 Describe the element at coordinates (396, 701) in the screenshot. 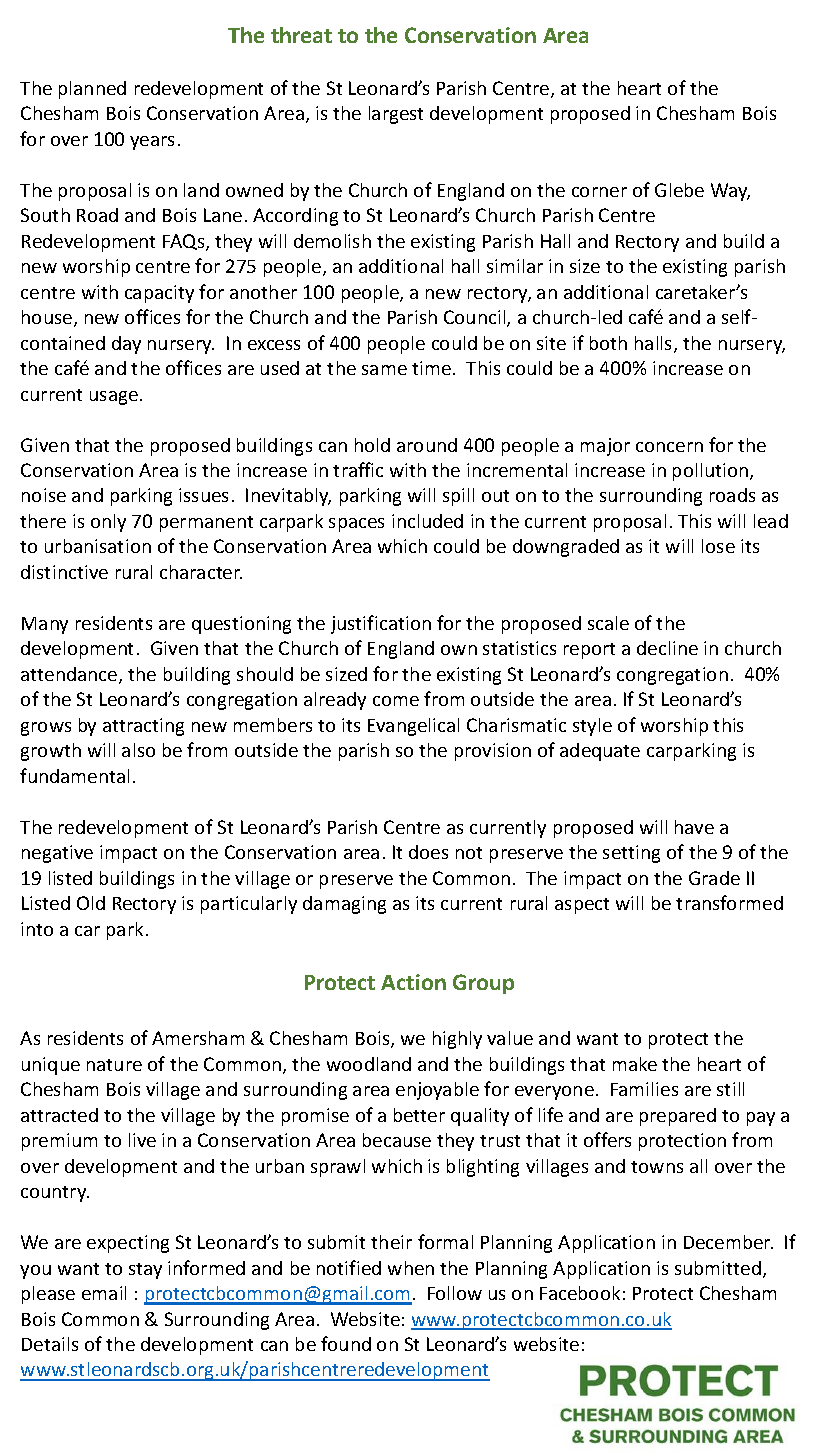

I see `come` at that location.
